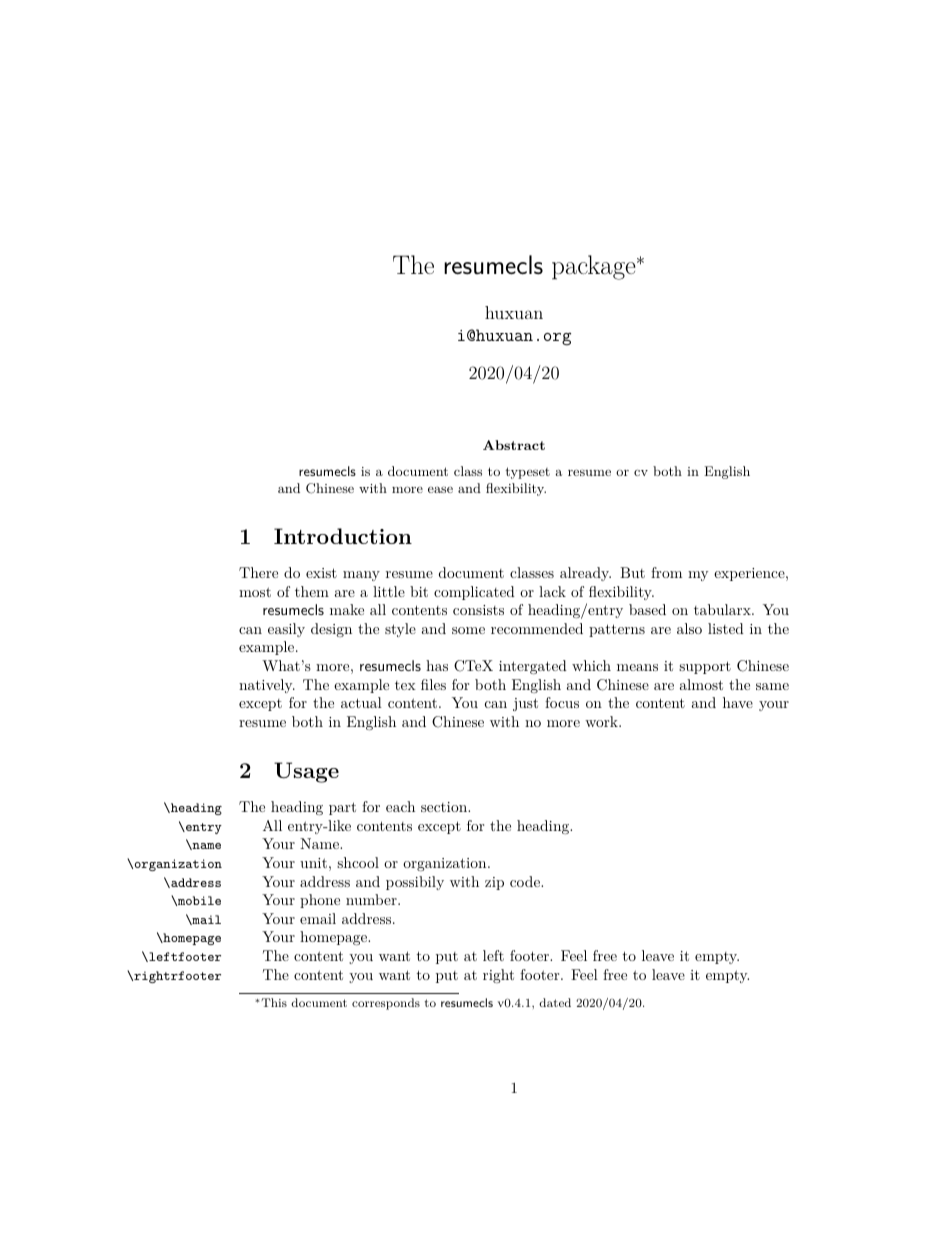 The width and height of the screenshot is (952, 1233). What do you see at coordinates (440, 489) in the screenshot?
I see `ease` at bounding box center [440, 489].
